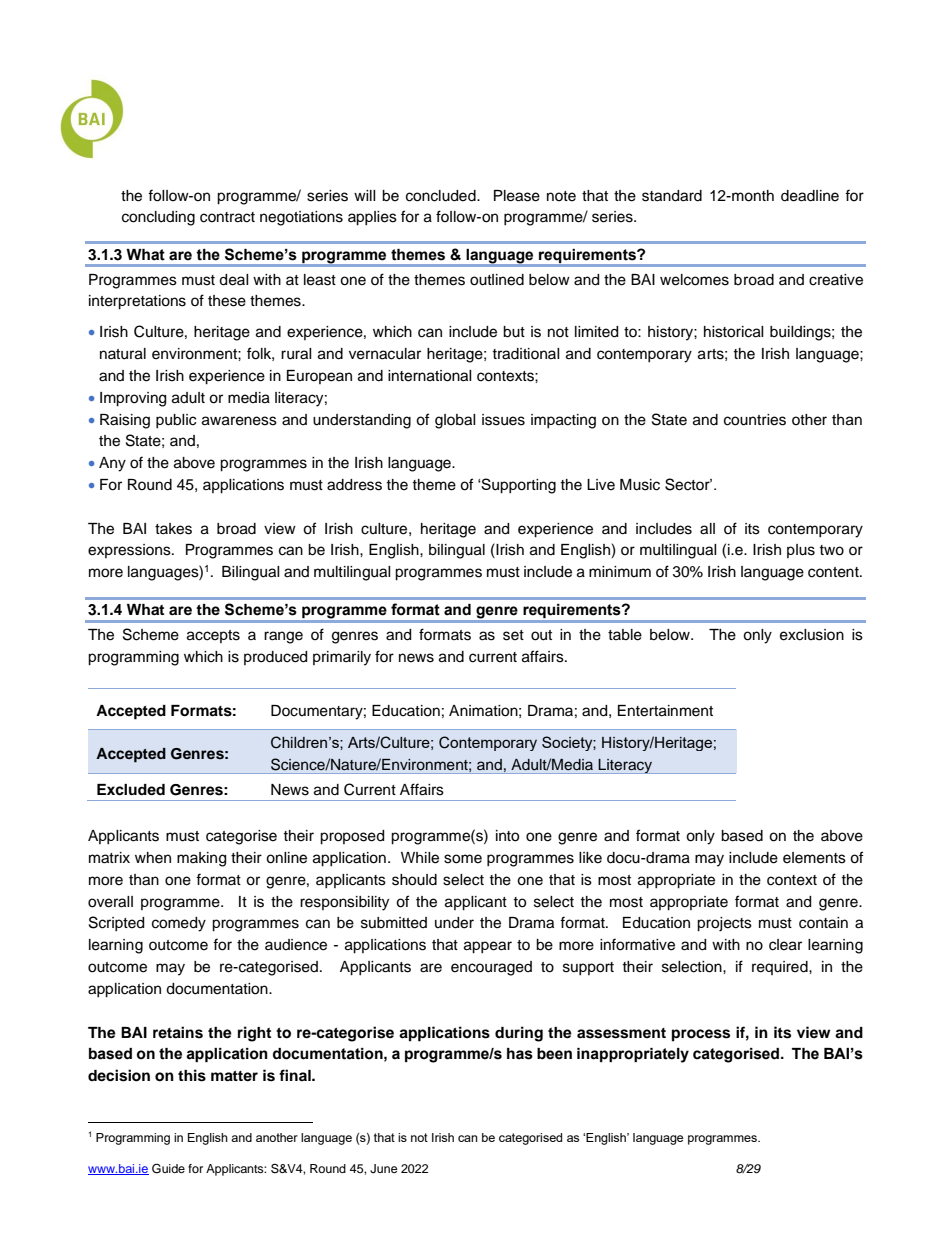 This image has height=1233, width=952. I want to click on elements, so click(814, 858).
